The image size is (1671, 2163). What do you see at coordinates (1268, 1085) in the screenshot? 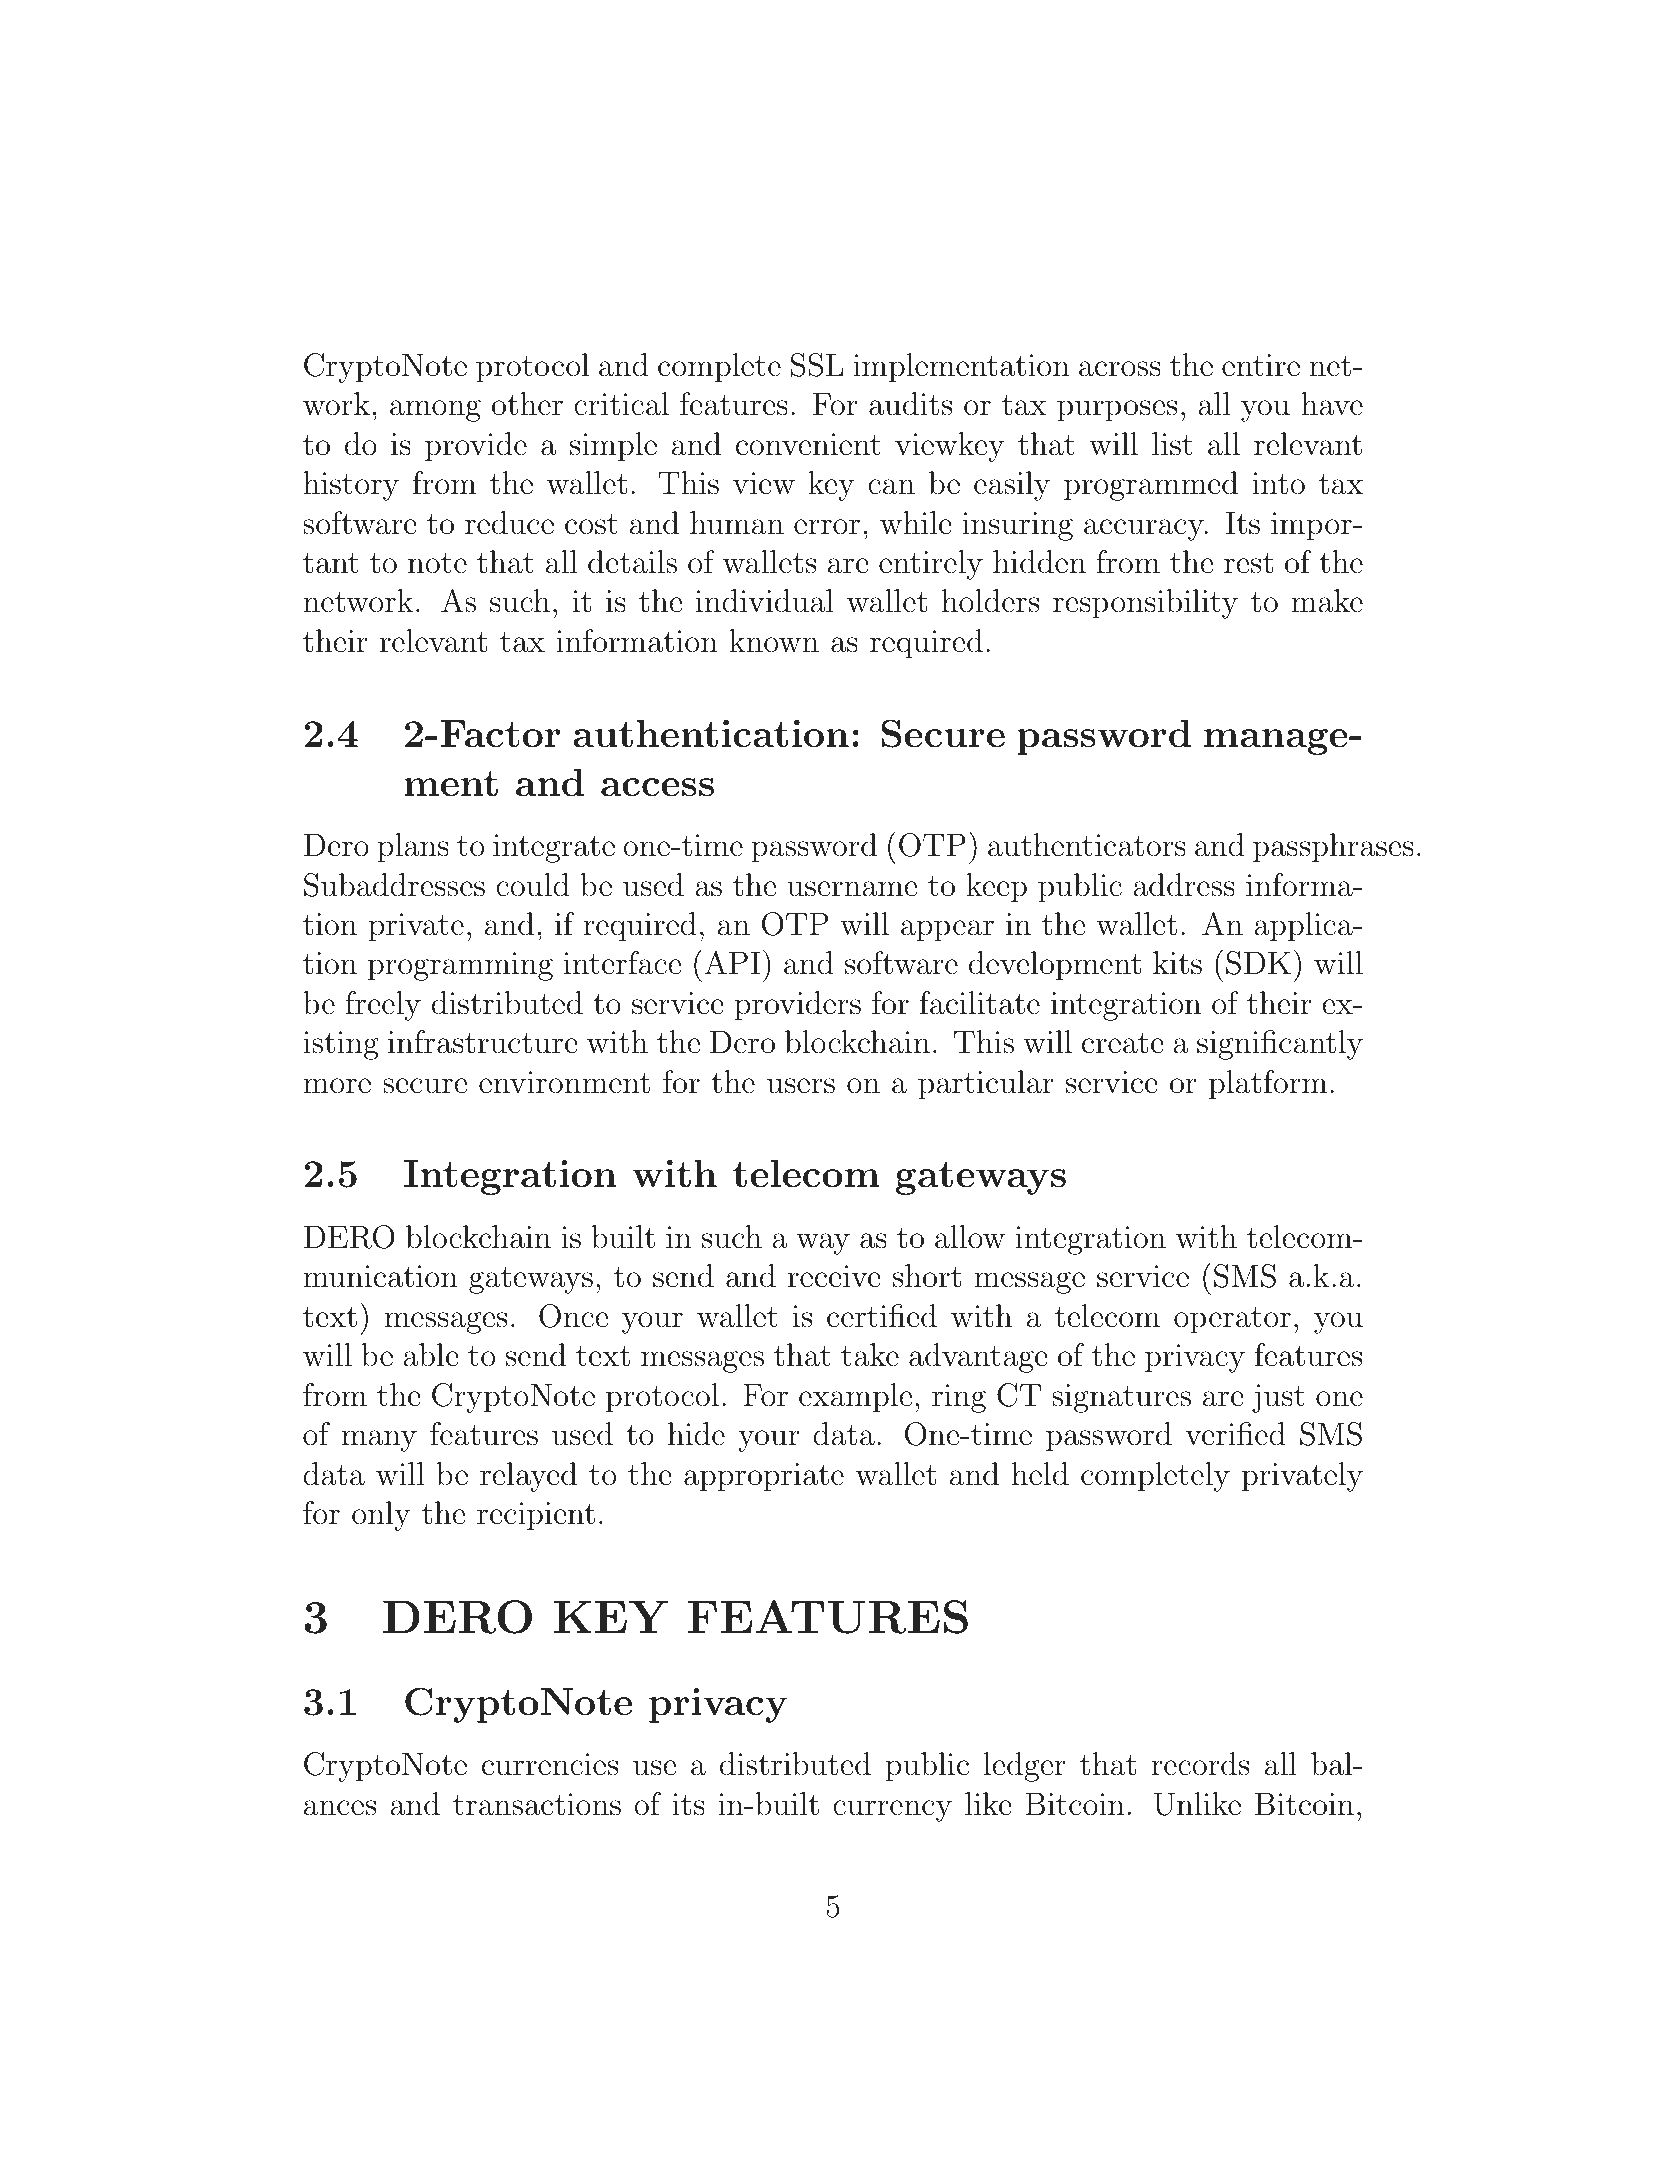
I see `platform` at bounding box center [1268, 1085].
